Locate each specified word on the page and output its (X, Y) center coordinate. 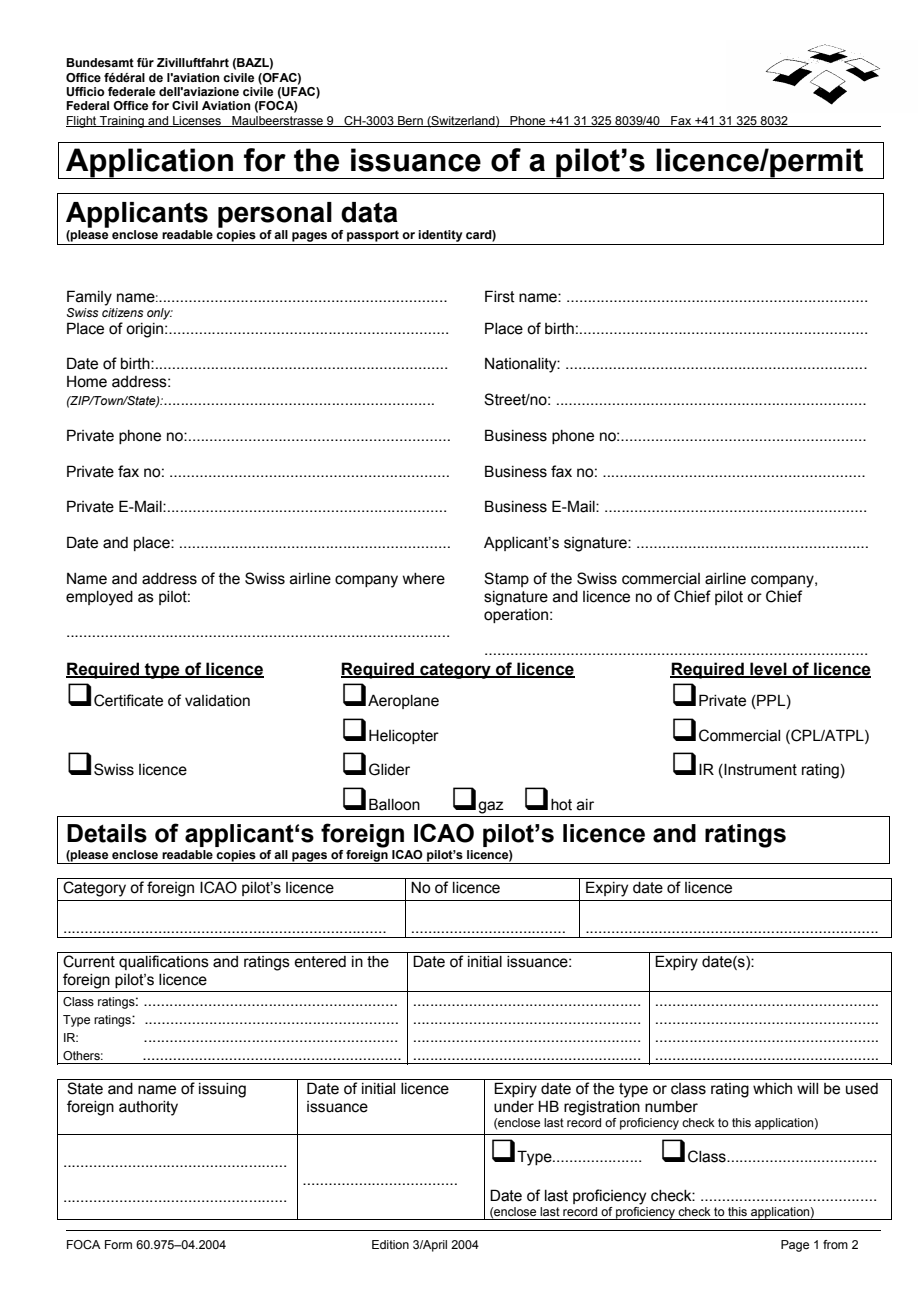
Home (87, 382)
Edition (390, 1244)
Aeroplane (403, 701)
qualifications (164, 962)
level (768, 669)
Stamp (506, 579)
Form (118, 1244)
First (500, 296)
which (772, 1089)
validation (217, 701)
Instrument (759, 770)
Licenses (197, 121)
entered (320, 962)
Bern (410, 121)
